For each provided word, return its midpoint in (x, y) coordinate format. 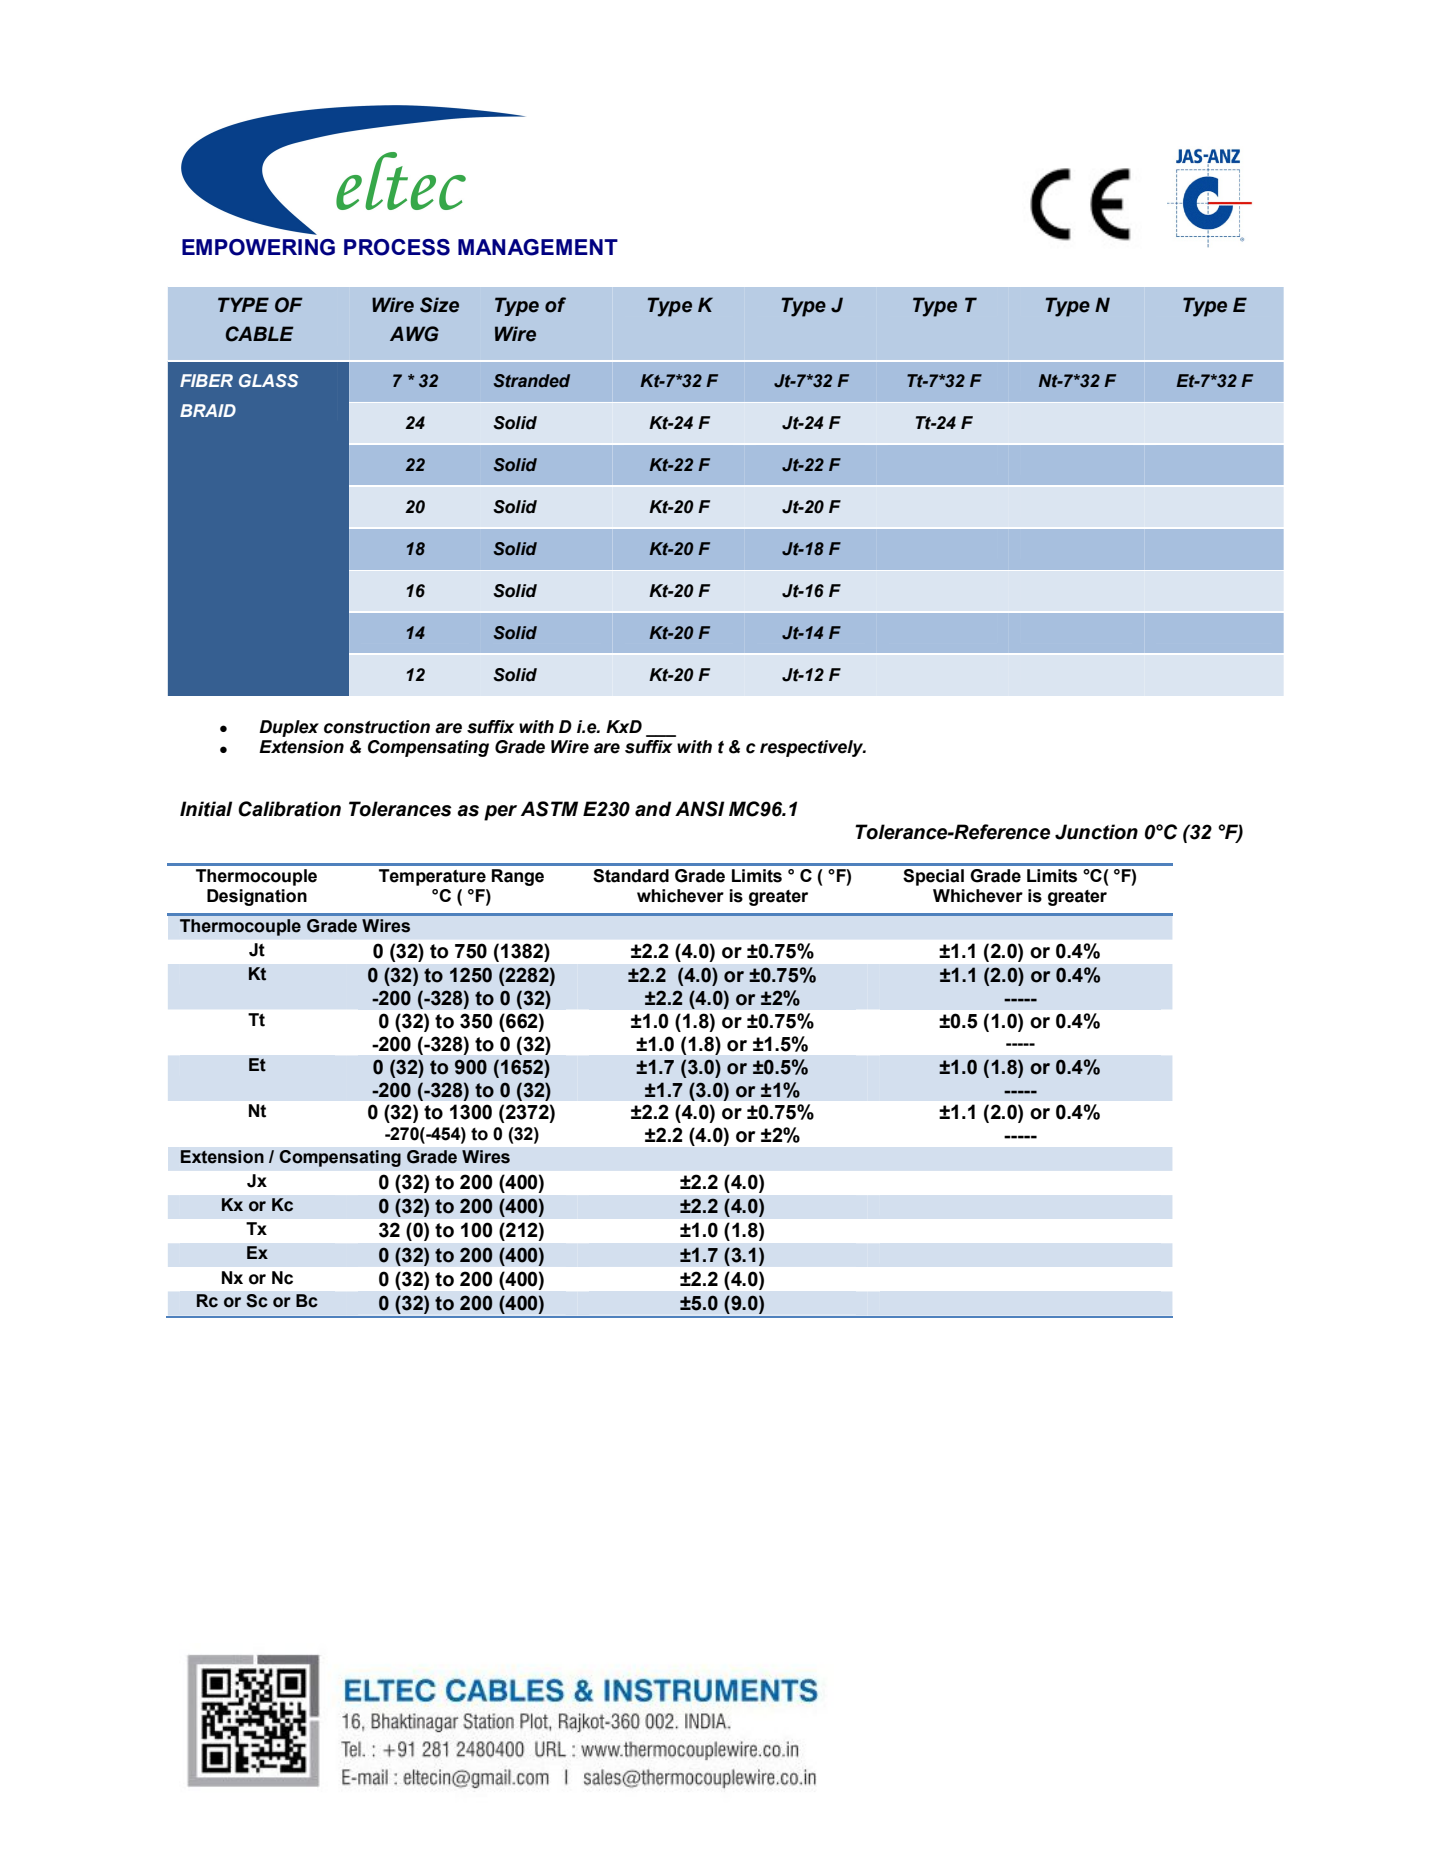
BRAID (208, 410)
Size (439, 305)
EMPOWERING (258, 247)
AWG (414, 334)
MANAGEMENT (538, 247)
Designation (257, 897)
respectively (813, 748)
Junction (1096, 832)
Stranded (532, 381)
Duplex (289, 728)
